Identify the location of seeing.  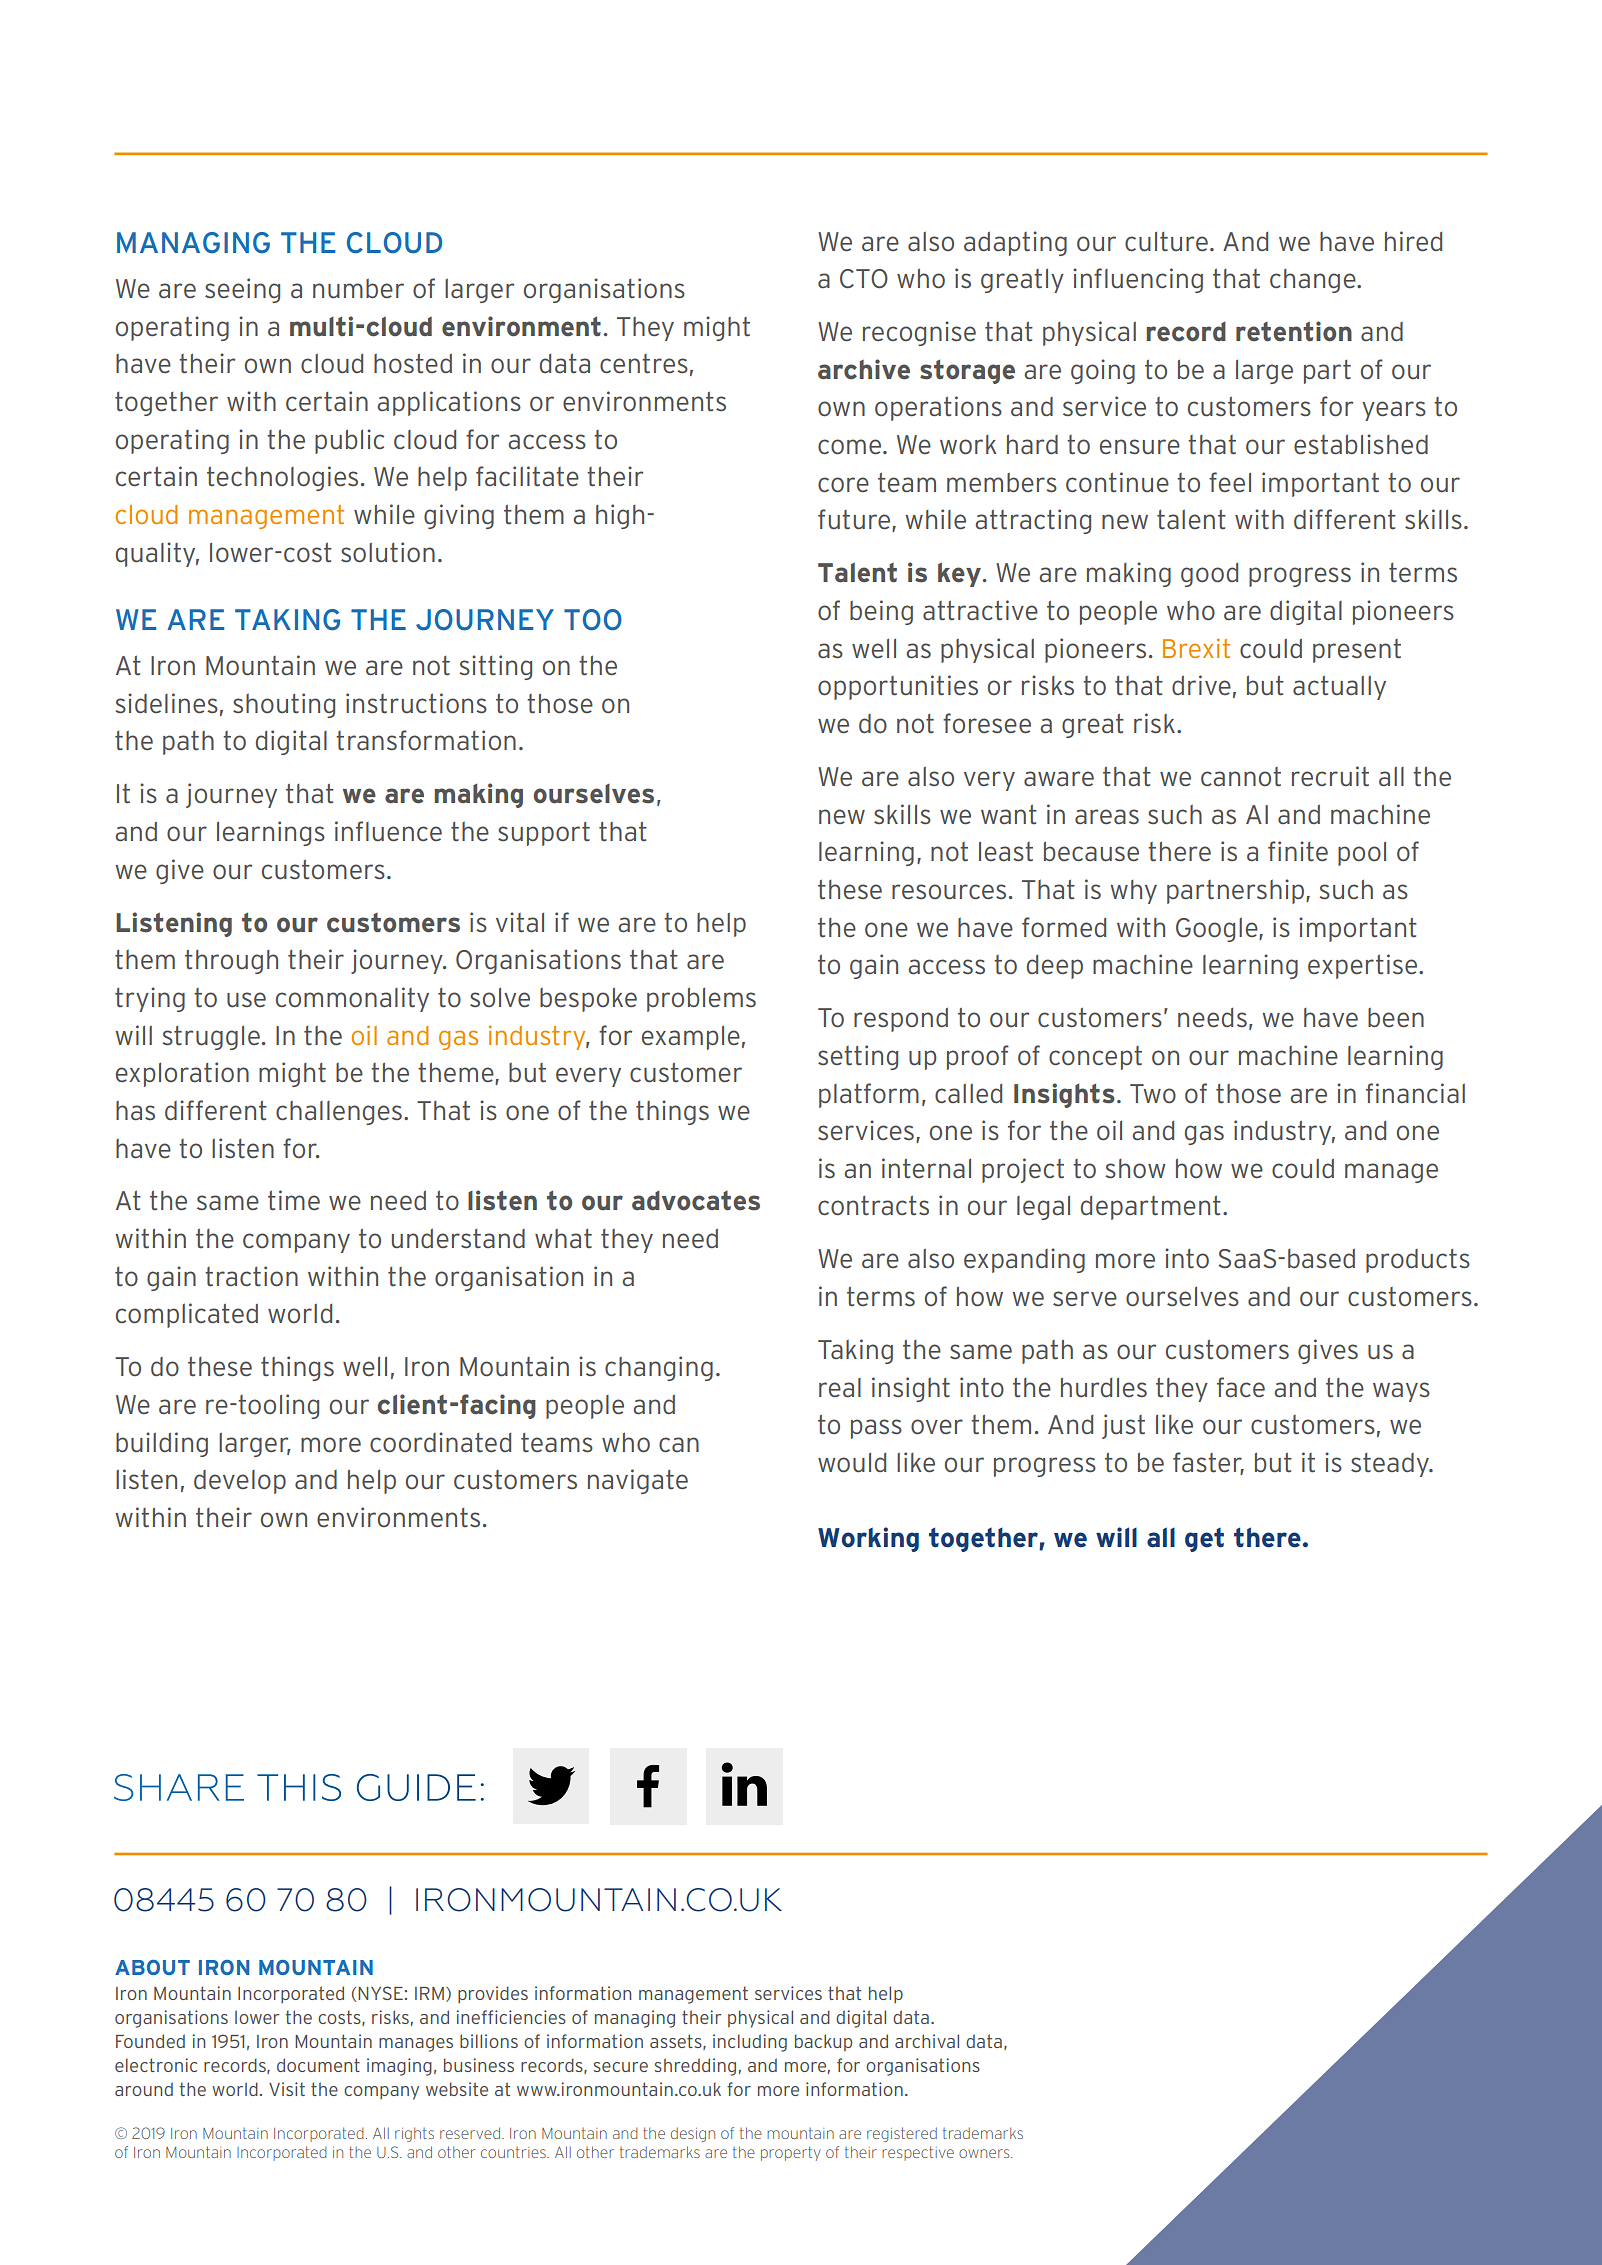
(242, 290).
